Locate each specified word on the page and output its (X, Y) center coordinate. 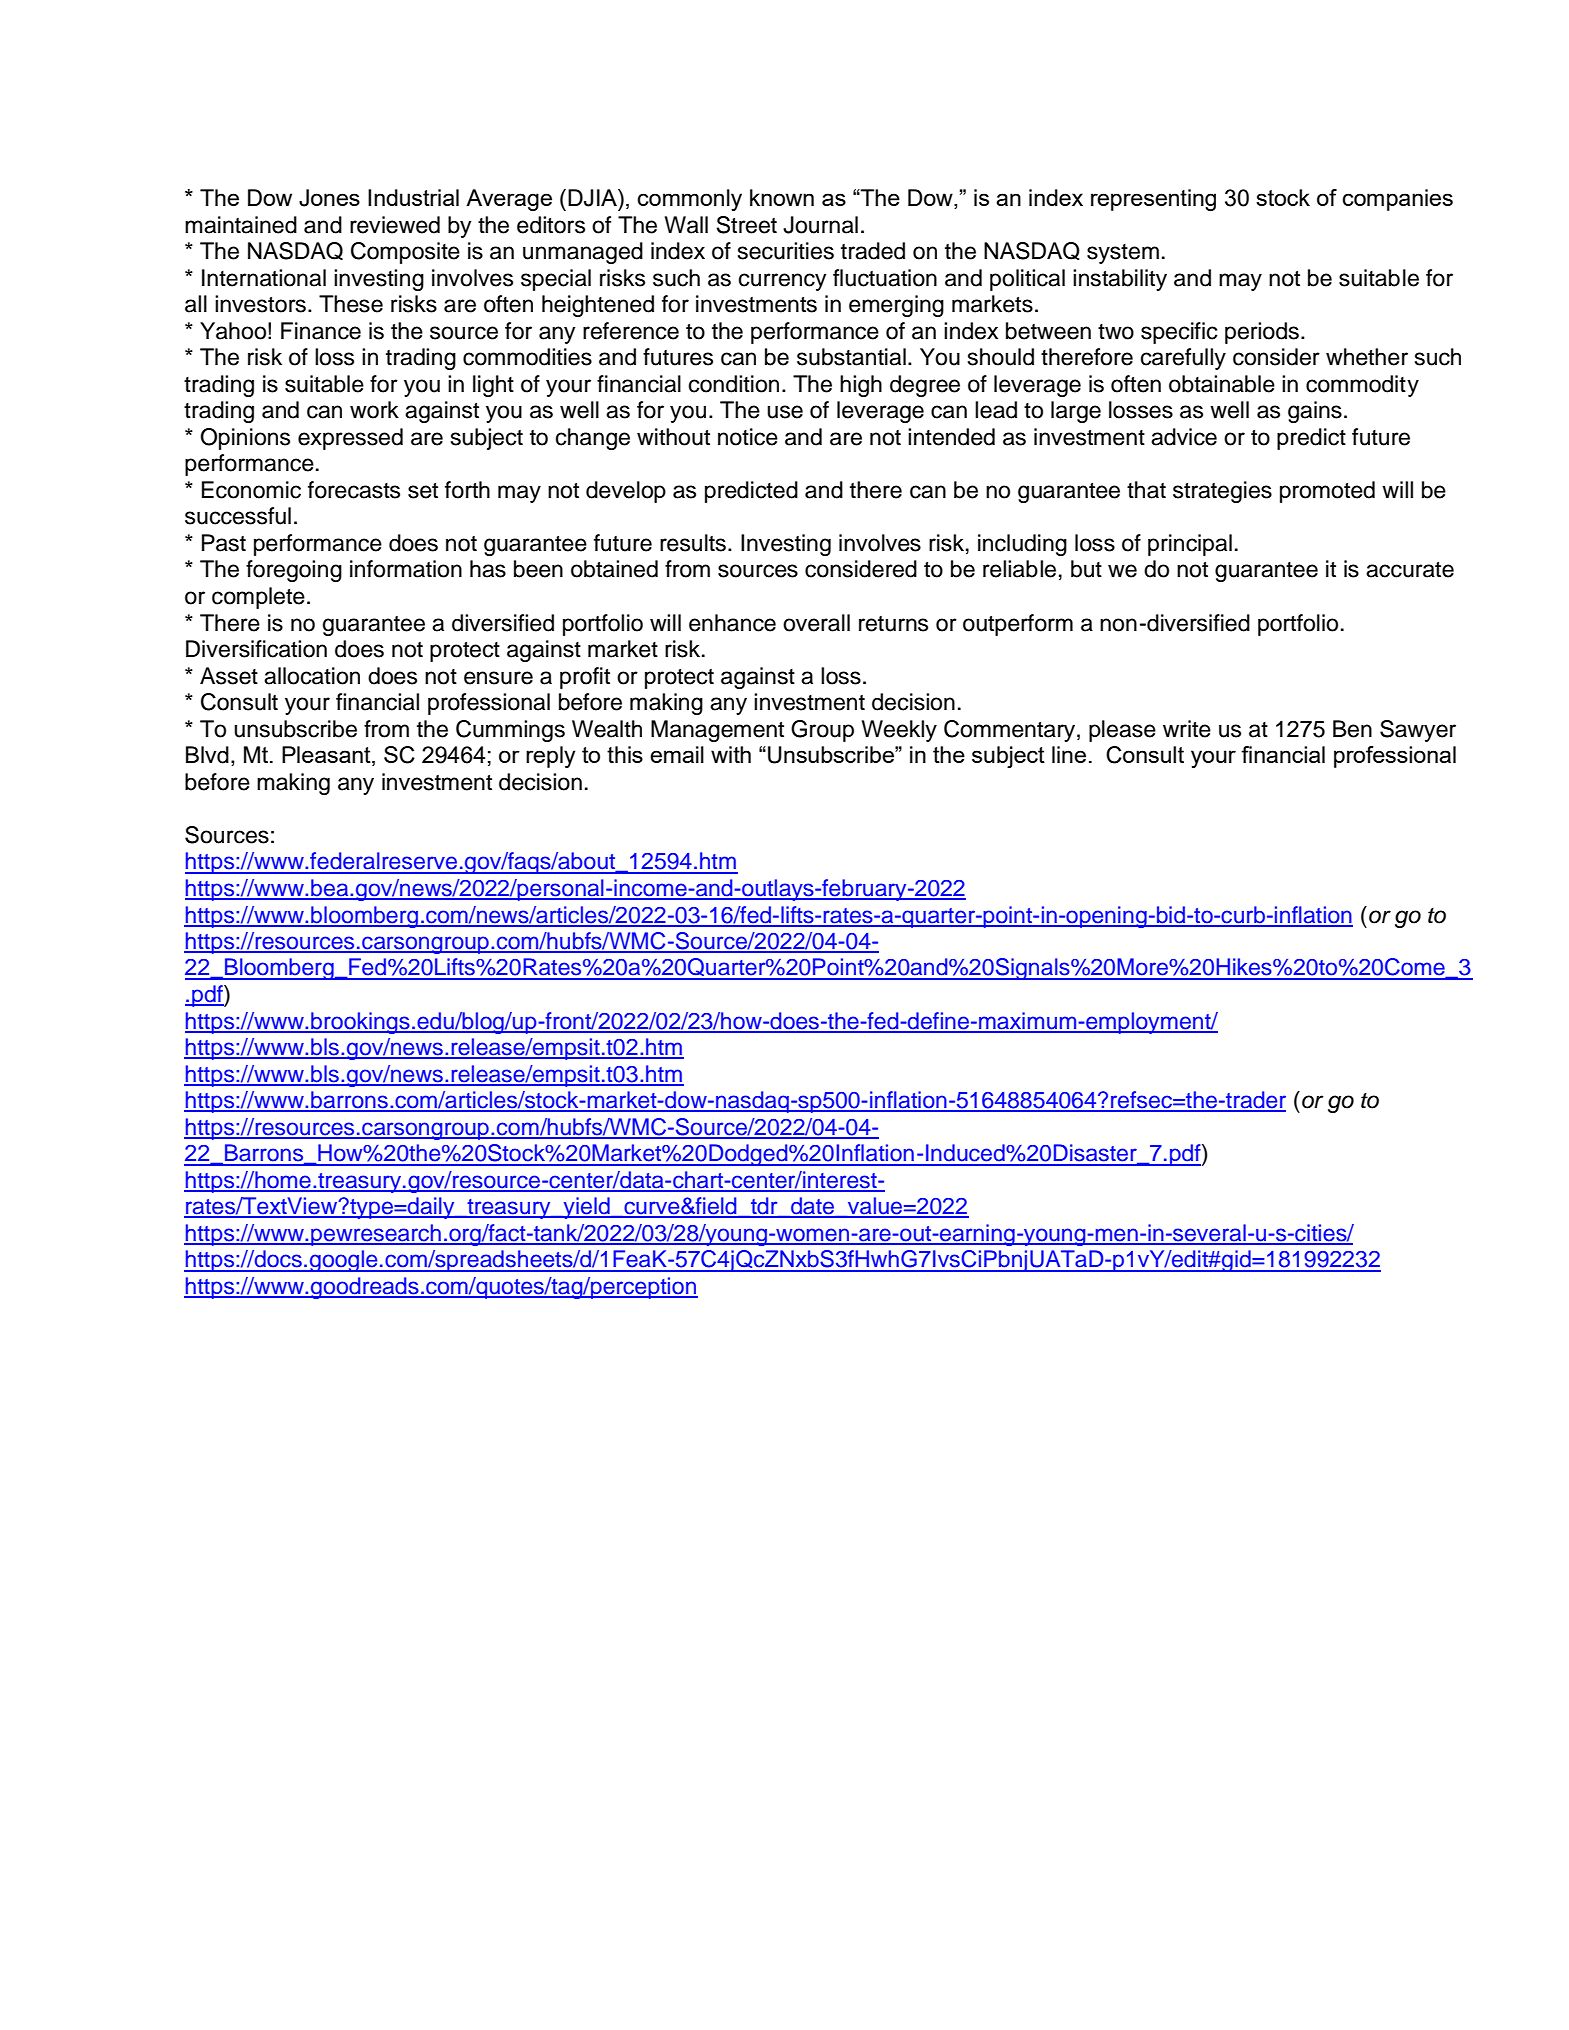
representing (1153, 200)
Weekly (899, 731)
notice (748, 437)
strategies (1222, 492)
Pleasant (327, 756)
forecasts (354, 490)
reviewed (395, 225)
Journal (820, 225)
